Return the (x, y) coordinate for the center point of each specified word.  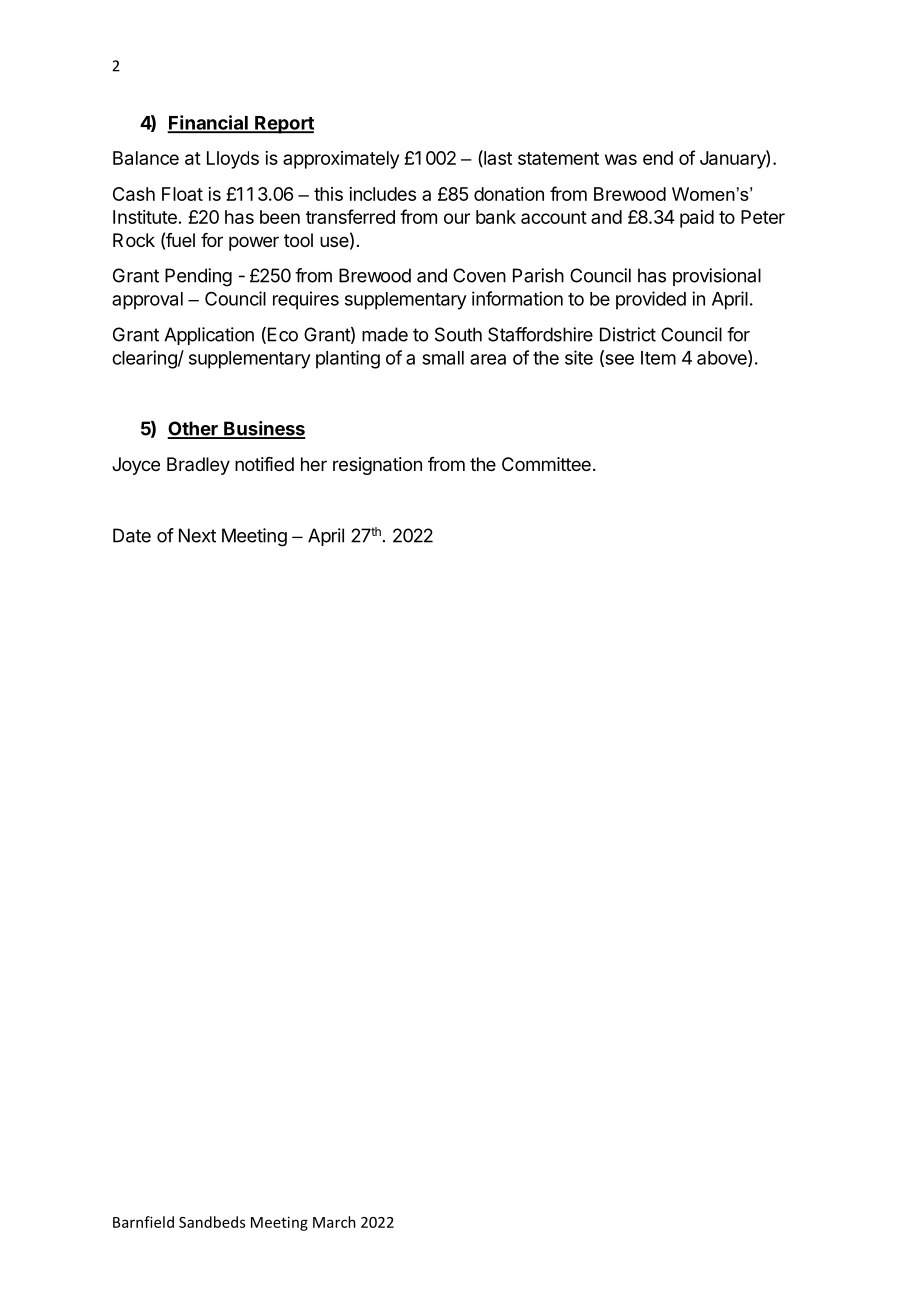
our (457, 218)
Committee (546, 464)
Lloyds (233, 160)
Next (197, 535)
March (334, 1222)
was (621, 159)
